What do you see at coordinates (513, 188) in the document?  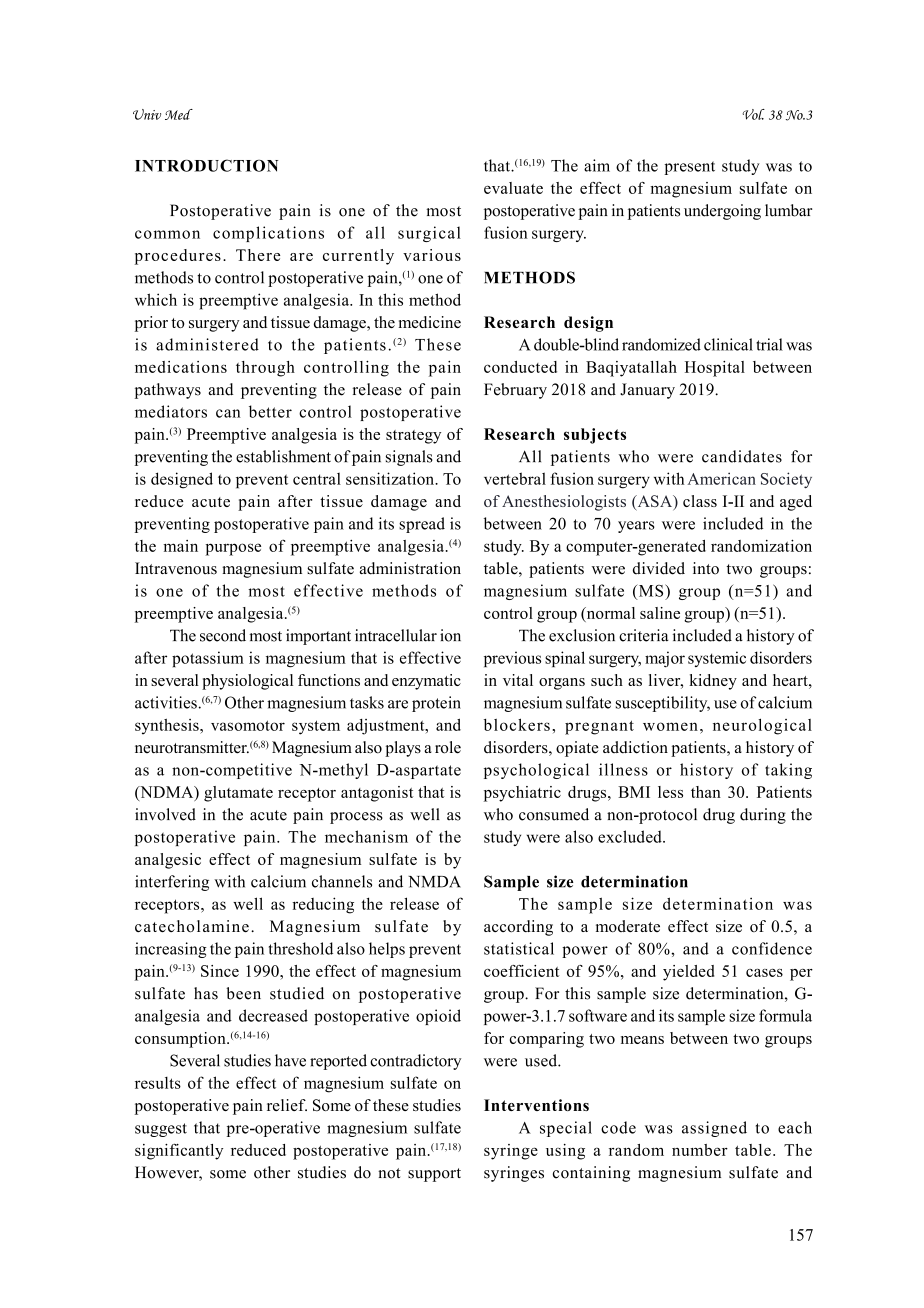 I see `evaluate` at bounding box center [513, 188].
